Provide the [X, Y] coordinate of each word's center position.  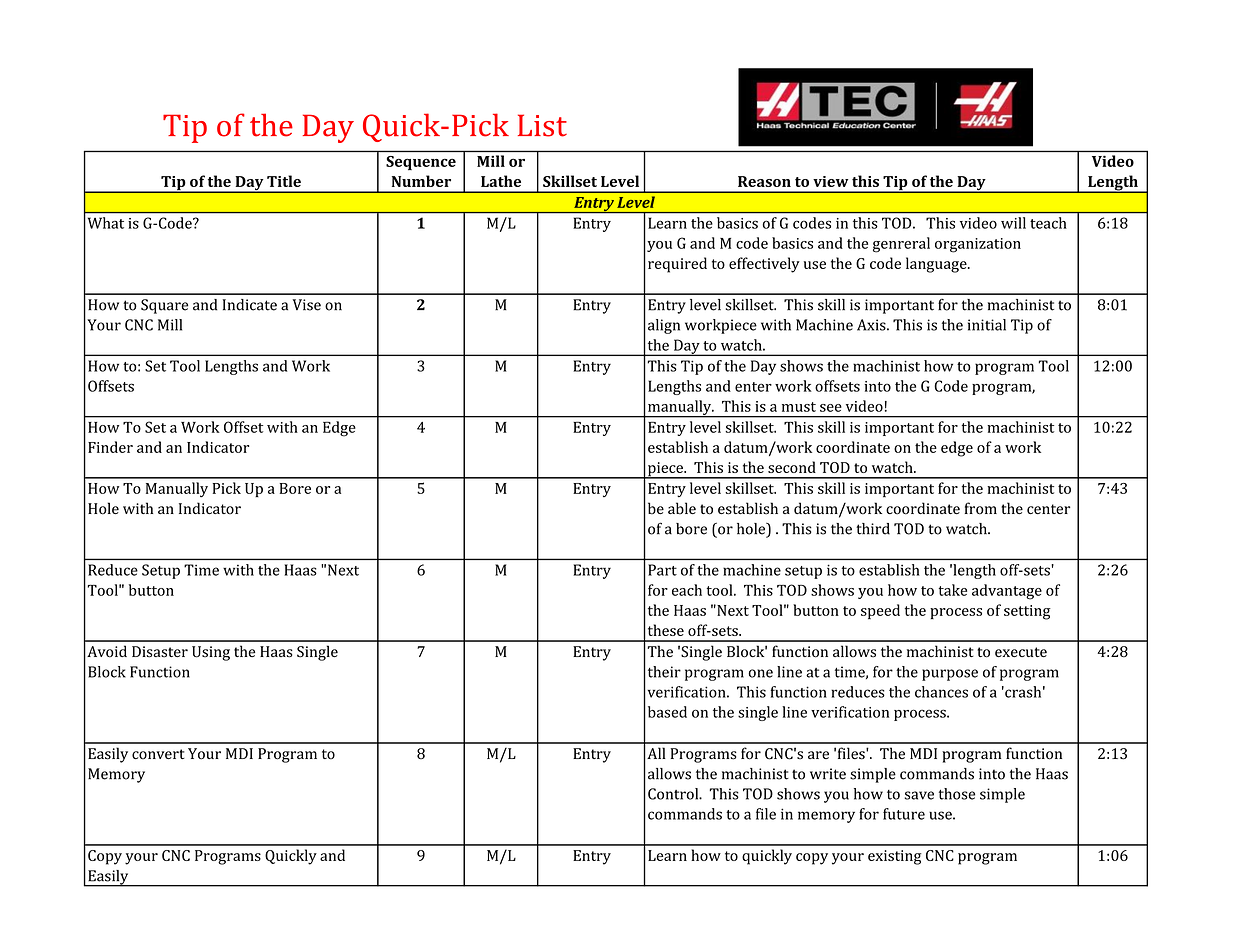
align [664, 326]
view [830, 181]
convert [158, 754]
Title [284, 181]
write [828, 774]
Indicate [250, 305]
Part [662, 570]
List [542, 125]
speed [880, 612]
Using [211, 653]
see [831, 408]
